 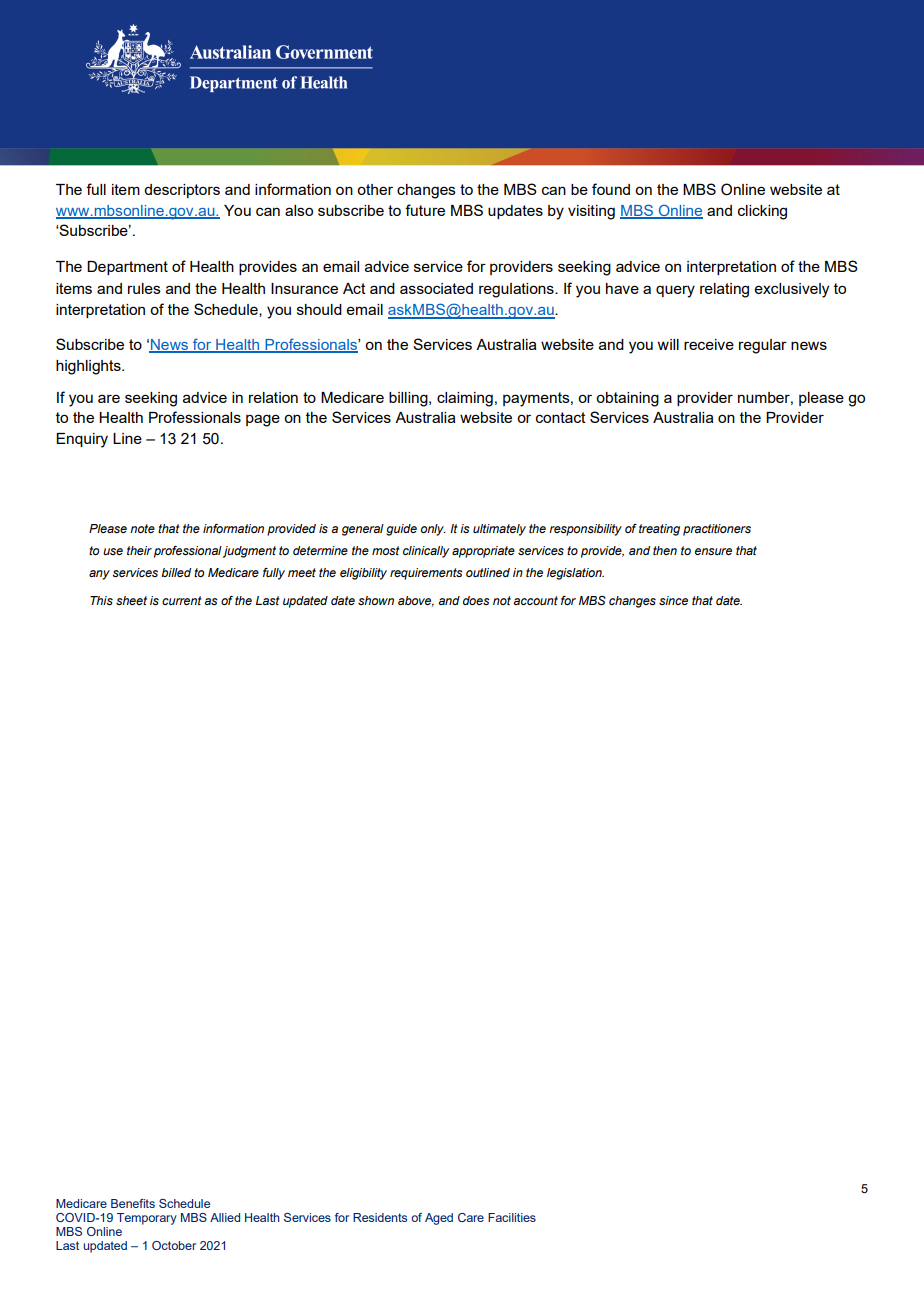 What do you see at coordinates (439, 1219) in the screenshot?
I see `Aged` at bounding box center [439, 1219].
